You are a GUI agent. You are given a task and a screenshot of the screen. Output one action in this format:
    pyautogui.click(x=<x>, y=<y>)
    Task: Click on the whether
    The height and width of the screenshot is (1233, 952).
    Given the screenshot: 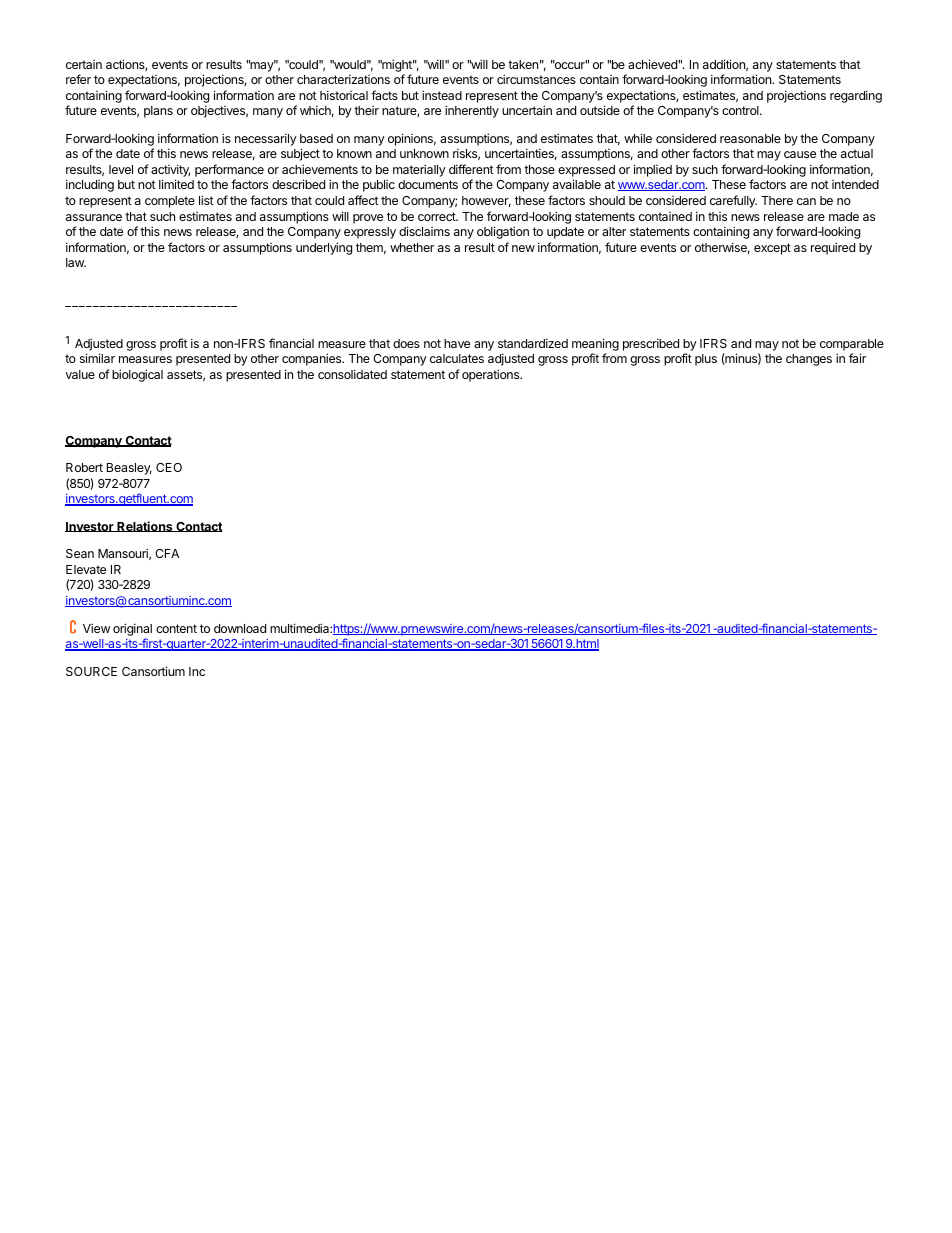 What is the action you would take?
    pyautogui.click(x=412, y=247)
